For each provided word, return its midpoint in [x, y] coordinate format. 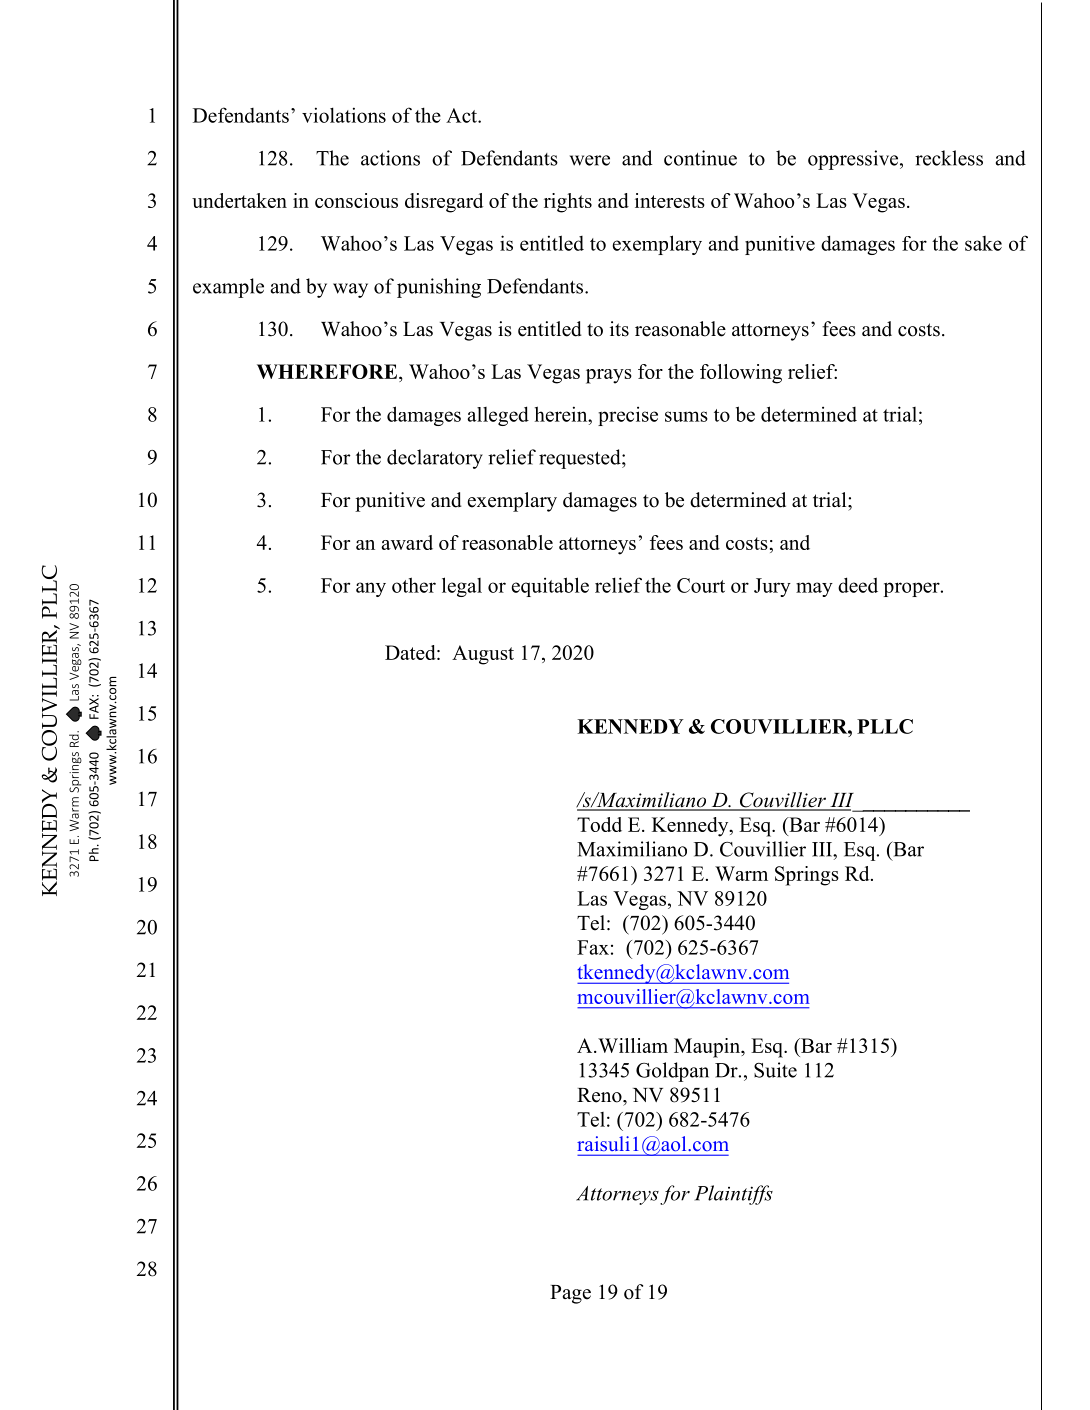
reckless [949, 158]
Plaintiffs [734, 1195]
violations [344, 115]
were [590, 160]
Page [570, 1294]
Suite [775, 1070]
